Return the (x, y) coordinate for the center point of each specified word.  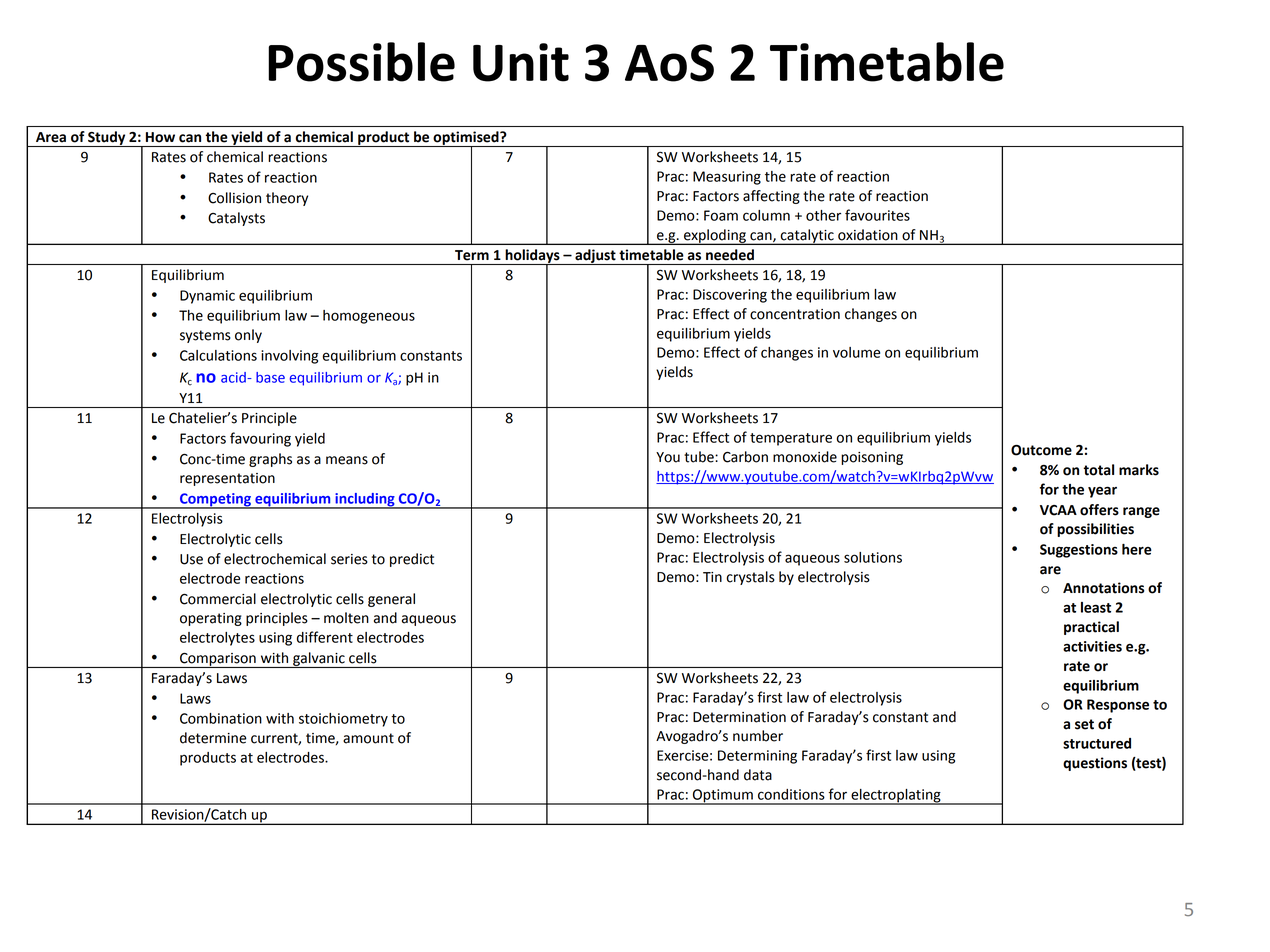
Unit (521, 62)
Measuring (727, 178)
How (160, 137)
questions (1095, 764)
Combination (221, 718)
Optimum (723, 797)
